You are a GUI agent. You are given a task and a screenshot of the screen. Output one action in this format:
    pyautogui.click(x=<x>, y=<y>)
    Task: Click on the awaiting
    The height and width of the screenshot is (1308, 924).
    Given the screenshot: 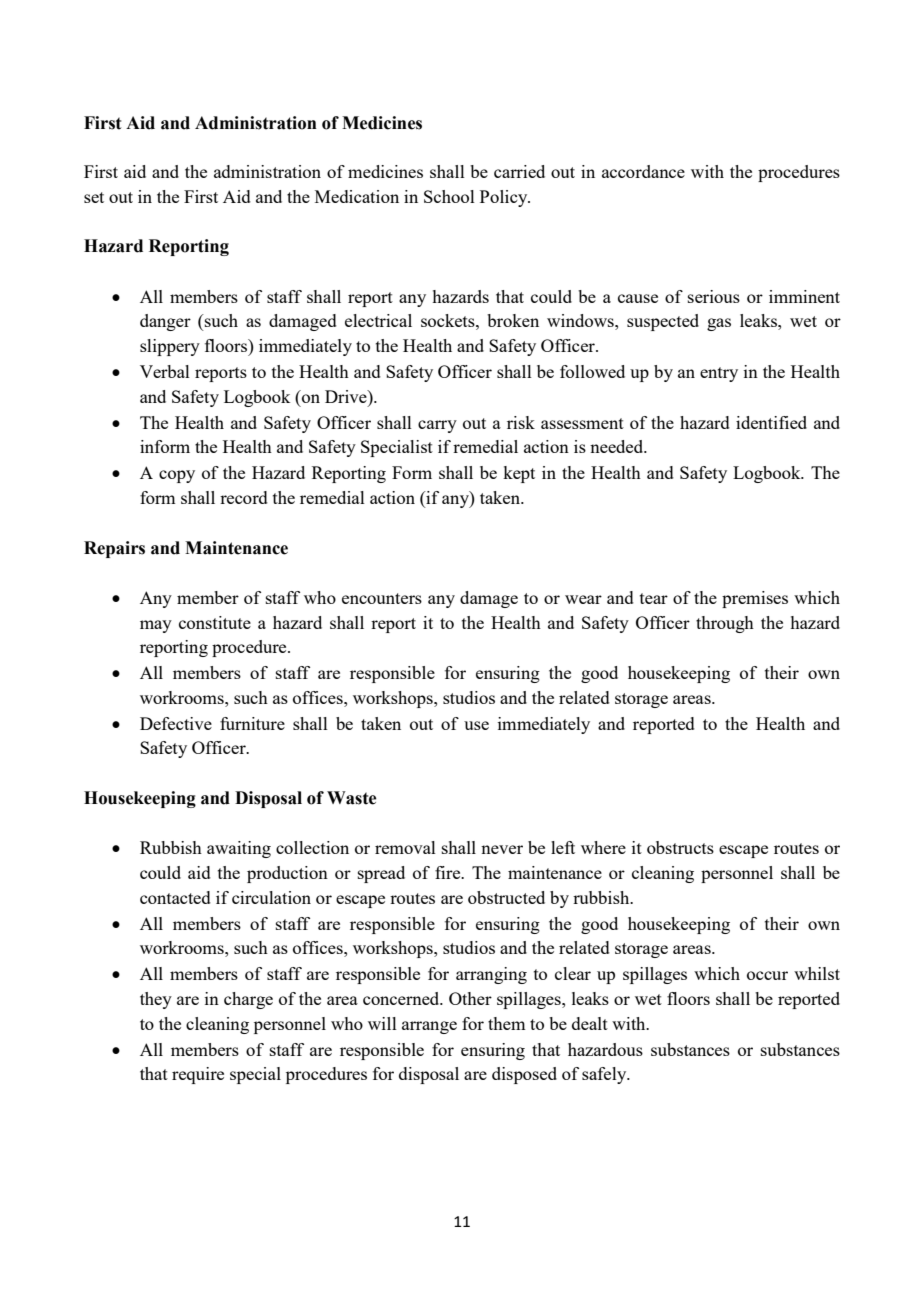 What is the action you would take?
    pyautogui.click(x=239, y=849)
